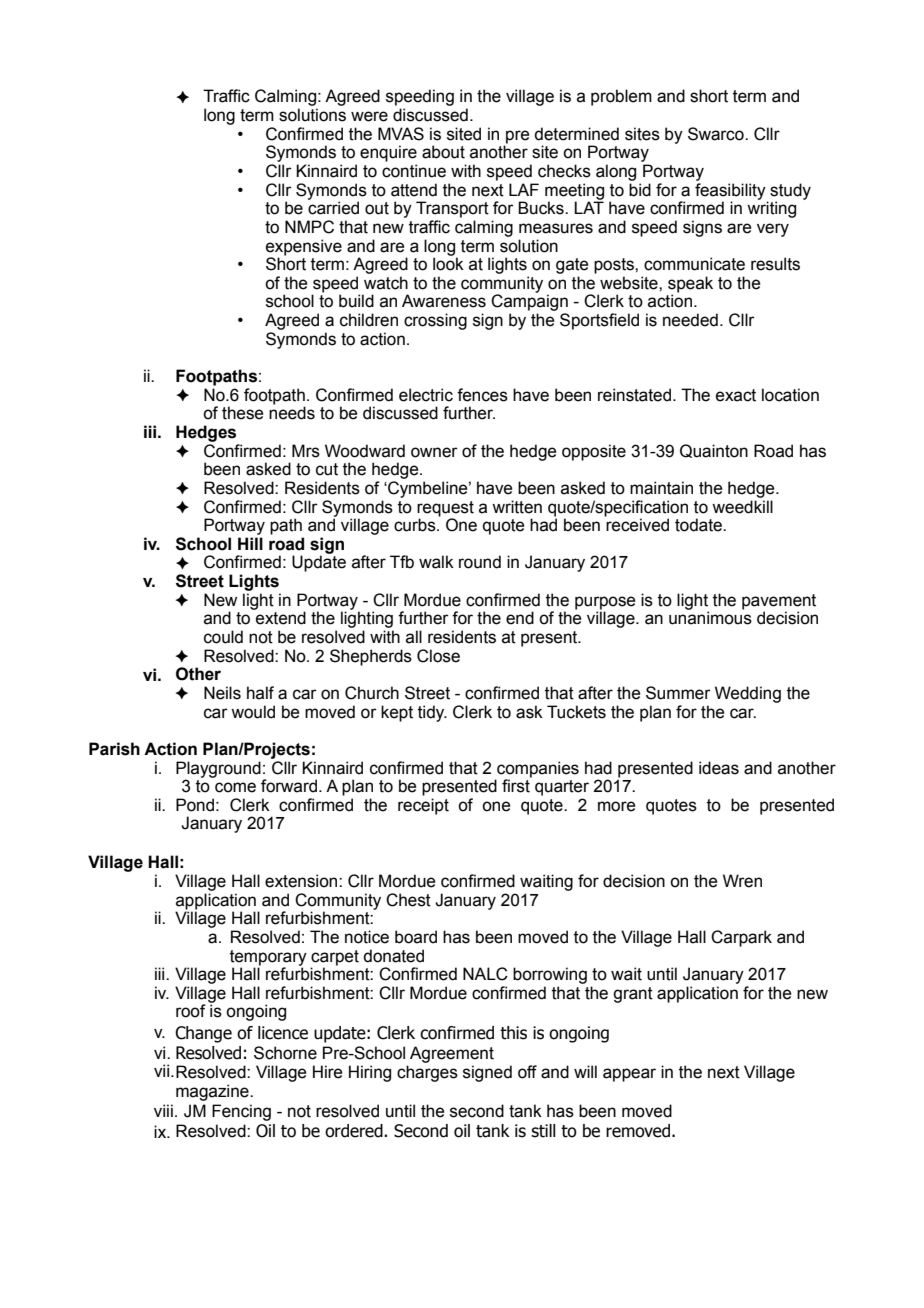 Image resolution: width=924 pixels, height=1308 pixels. Describe the element at coordinates (731, 192) in the screenshot. I see `feasibility` at that location.
